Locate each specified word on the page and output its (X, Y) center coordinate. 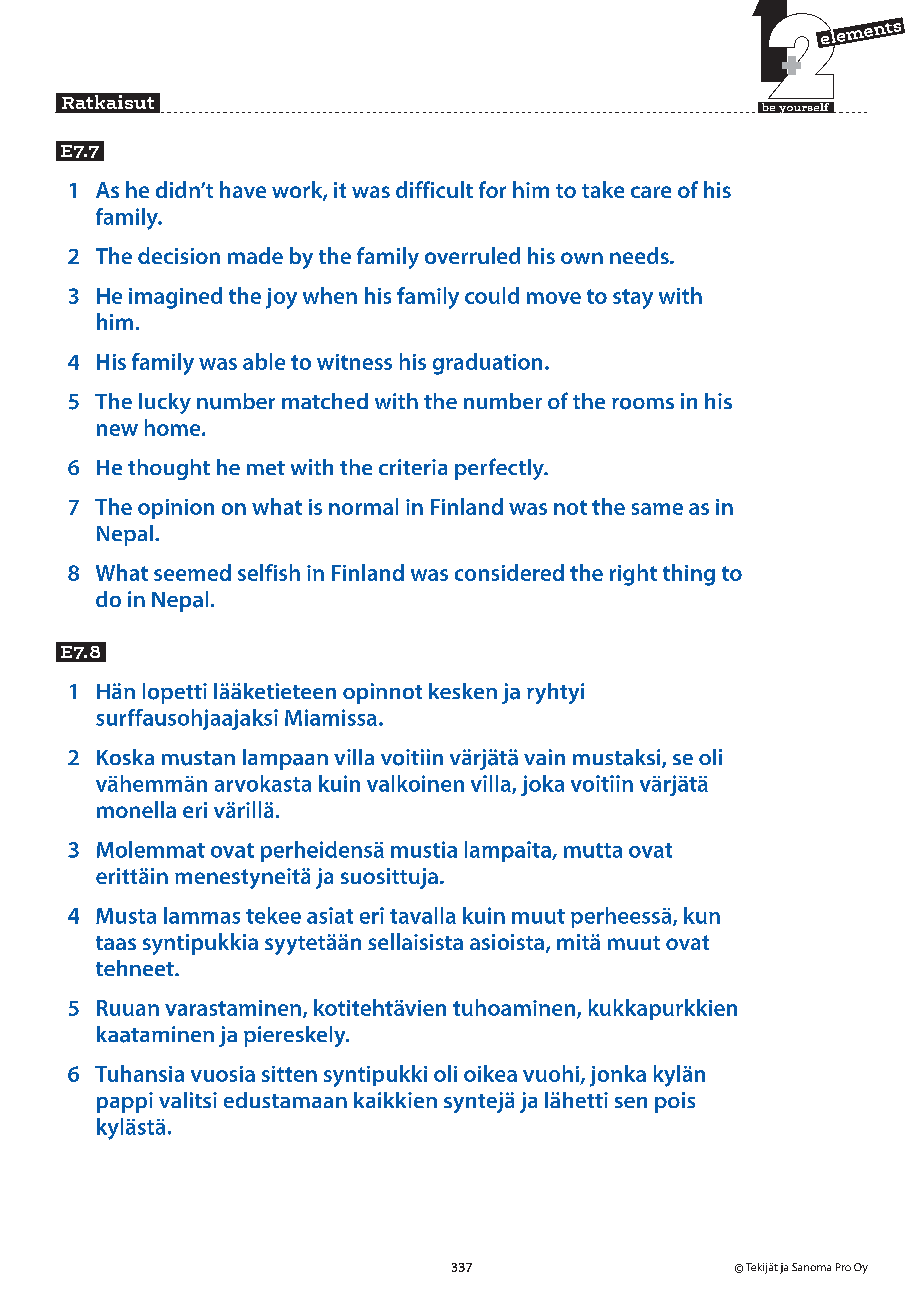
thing (689, 575)
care (651, 192)
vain (544, 757)
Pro (843, 1267)
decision (179, 255)
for (492, 189)
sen (631, 1102)
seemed (192, 572)
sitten (289, 1074)
